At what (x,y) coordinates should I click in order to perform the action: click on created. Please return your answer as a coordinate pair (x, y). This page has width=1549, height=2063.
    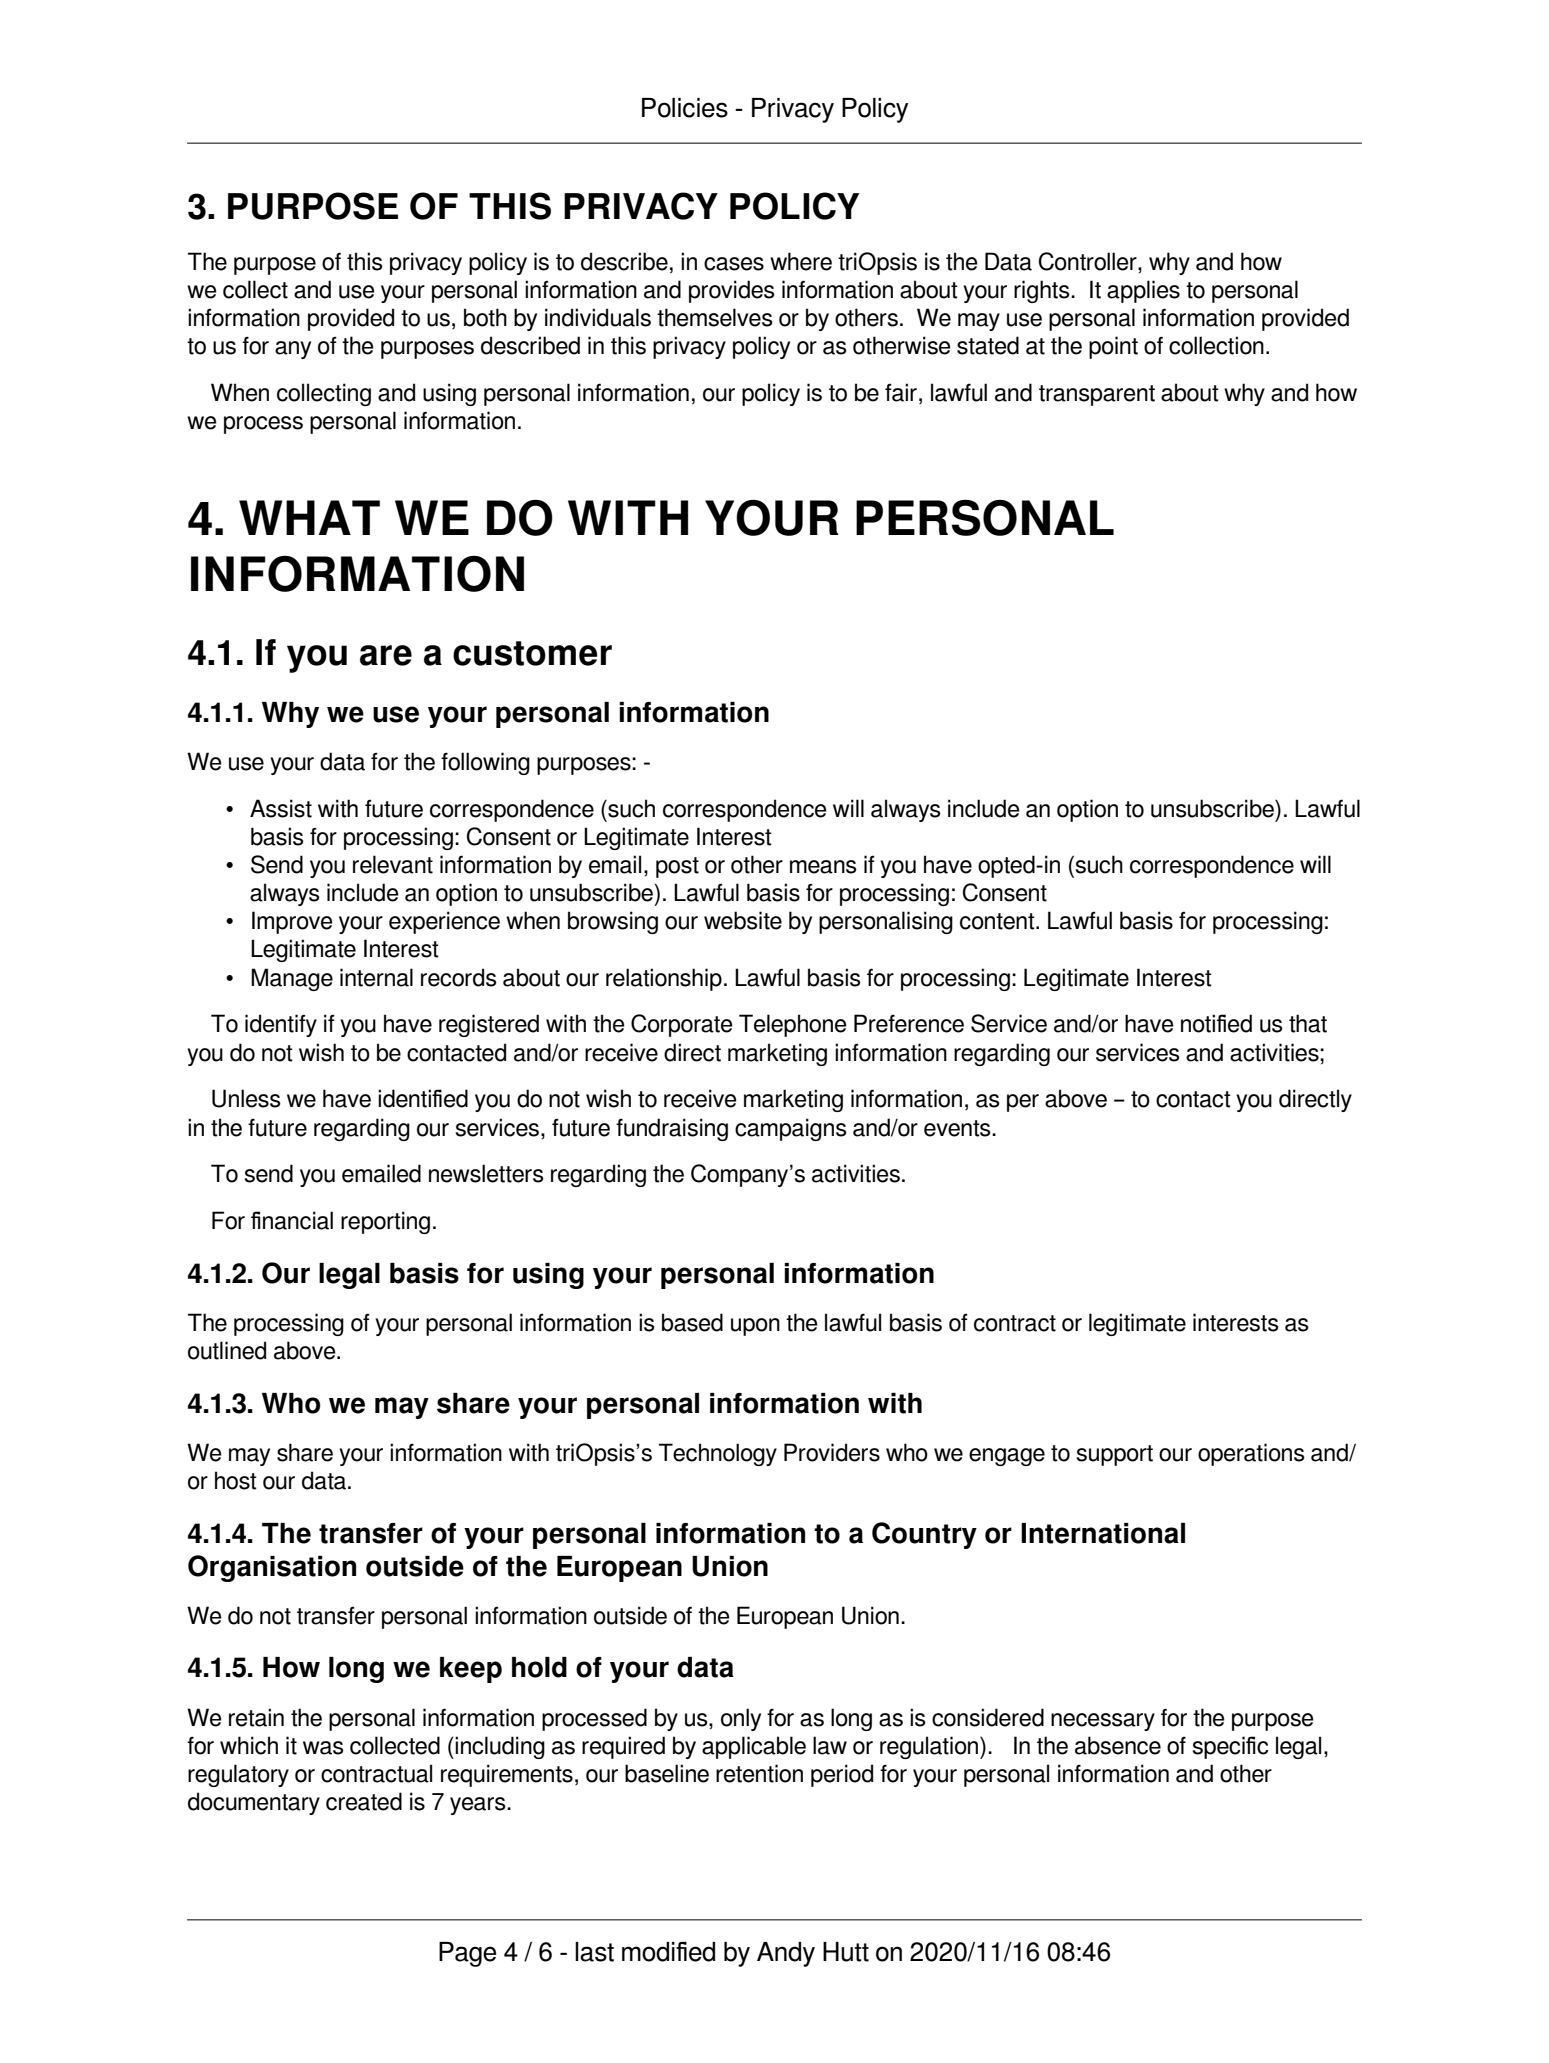
    Looking at the image, I should click on (364, 1801).
